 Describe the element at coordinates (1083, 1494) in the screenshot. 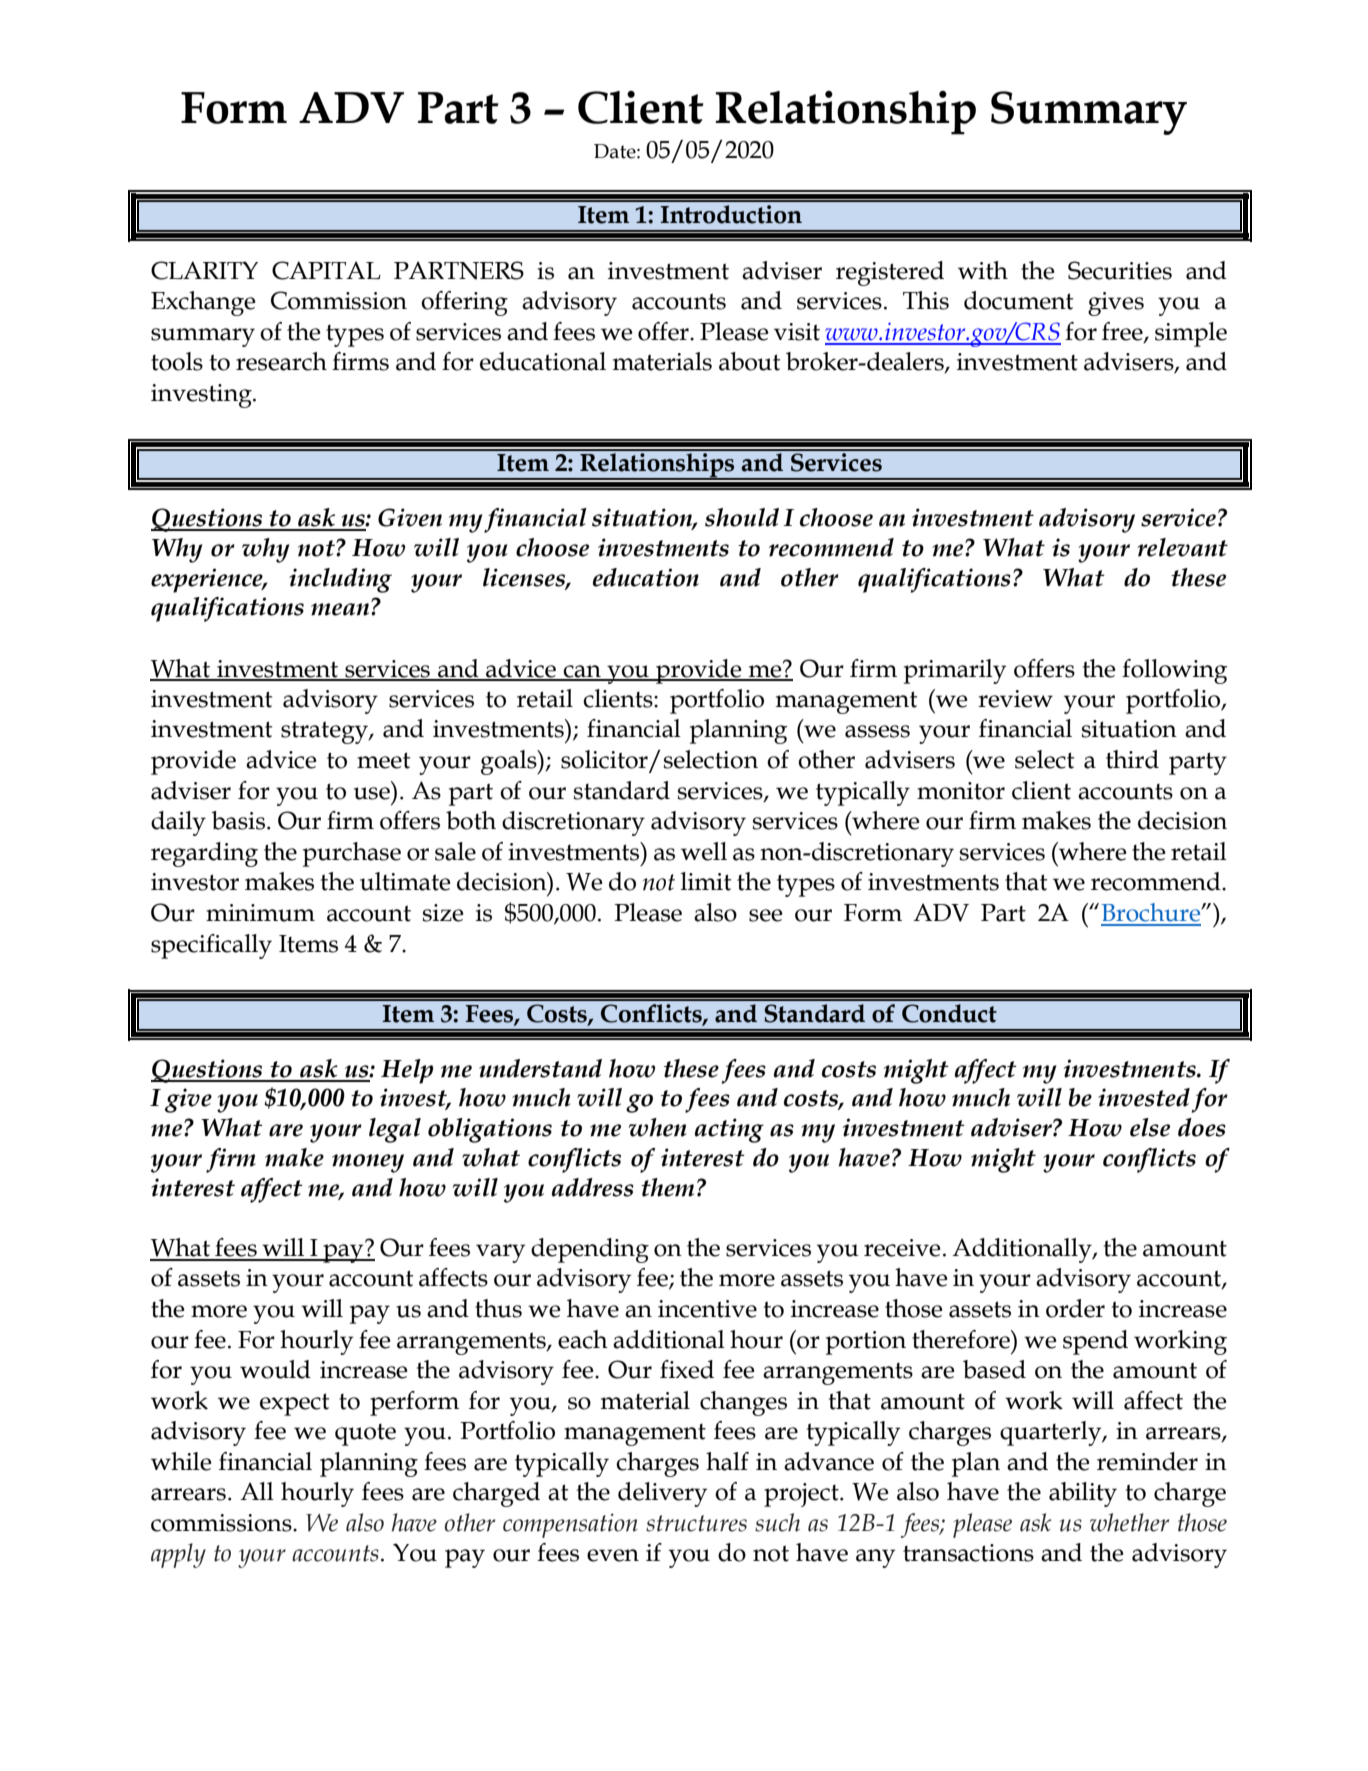

I see `ability` at that location.
